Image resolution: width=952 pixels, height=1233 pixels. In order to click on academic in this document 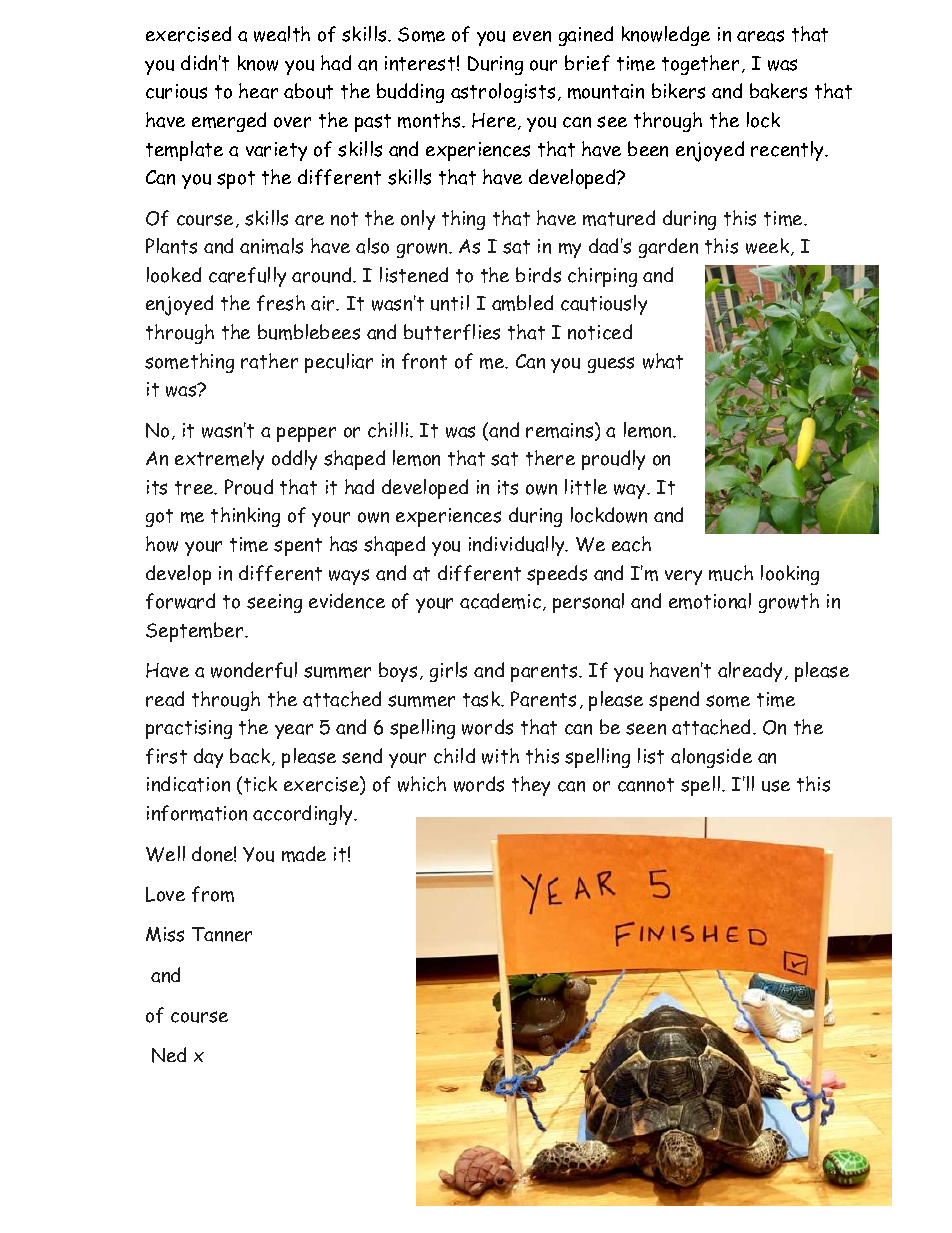, I will do `click(500, 601)`.
